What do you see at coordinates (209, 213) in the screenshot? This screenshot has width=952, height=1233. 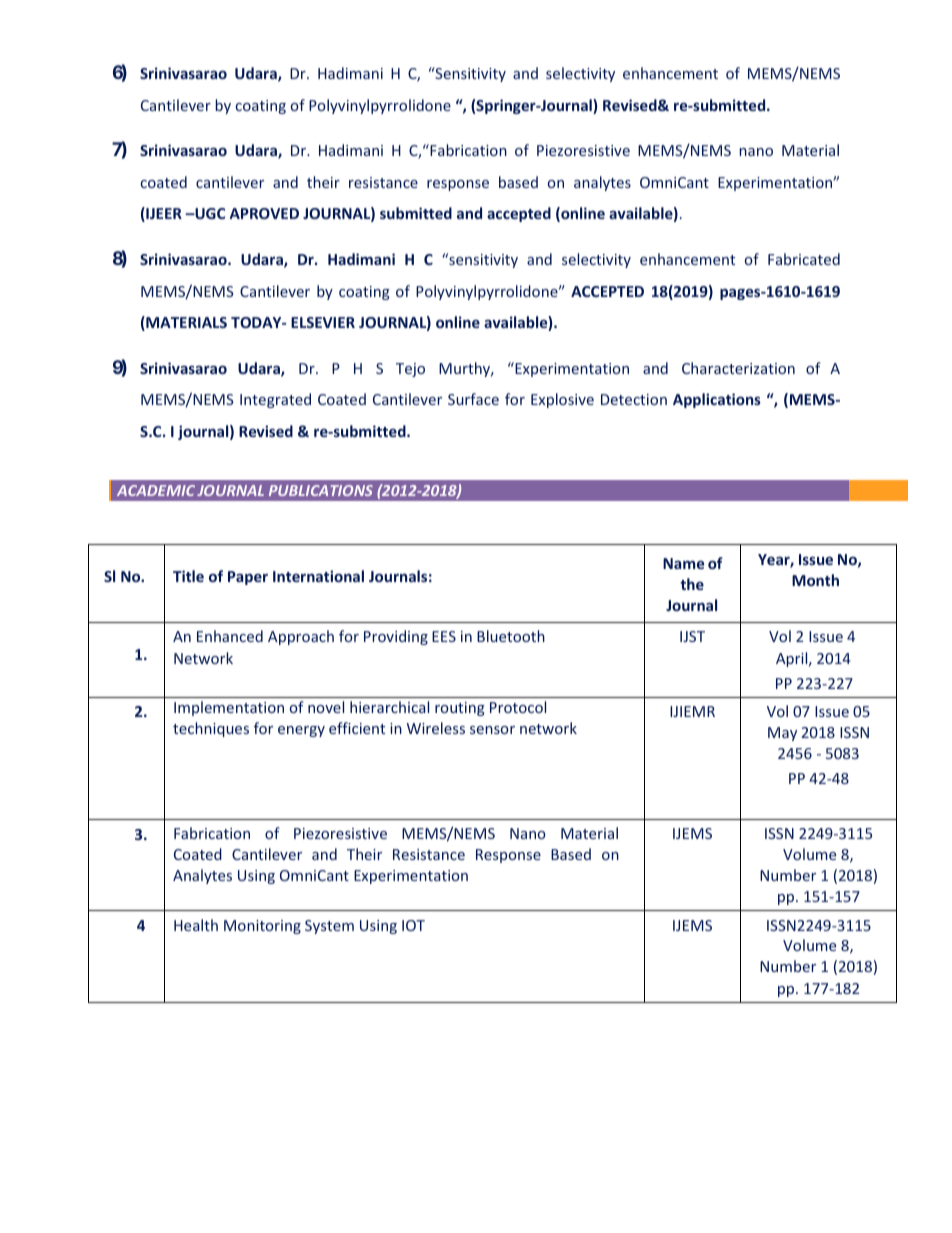 I see `UGC` at bounding box center [209, 213].
